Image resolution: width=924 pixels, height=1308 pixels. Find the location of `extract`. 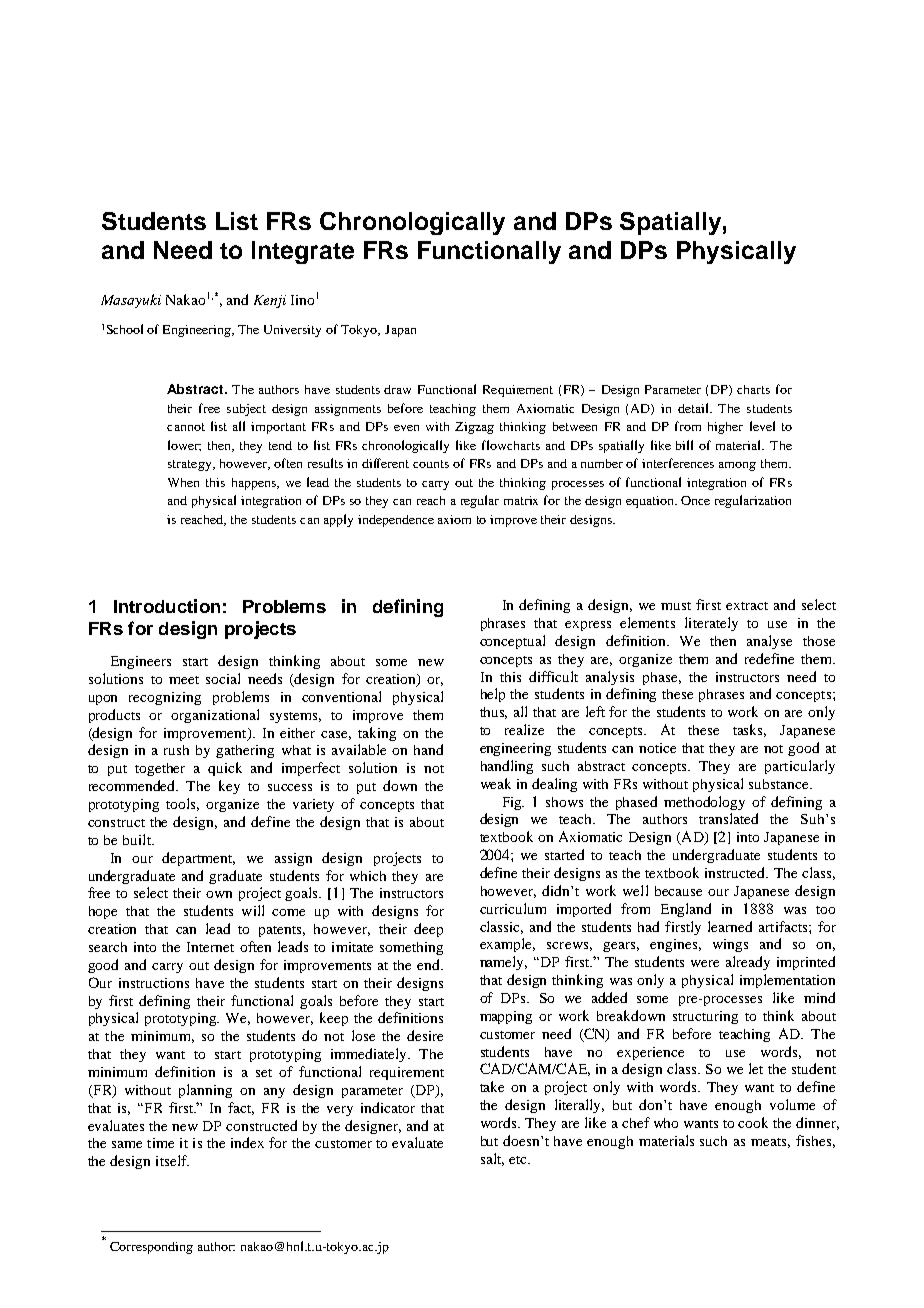

extract is located at coordinates (747, 606).
